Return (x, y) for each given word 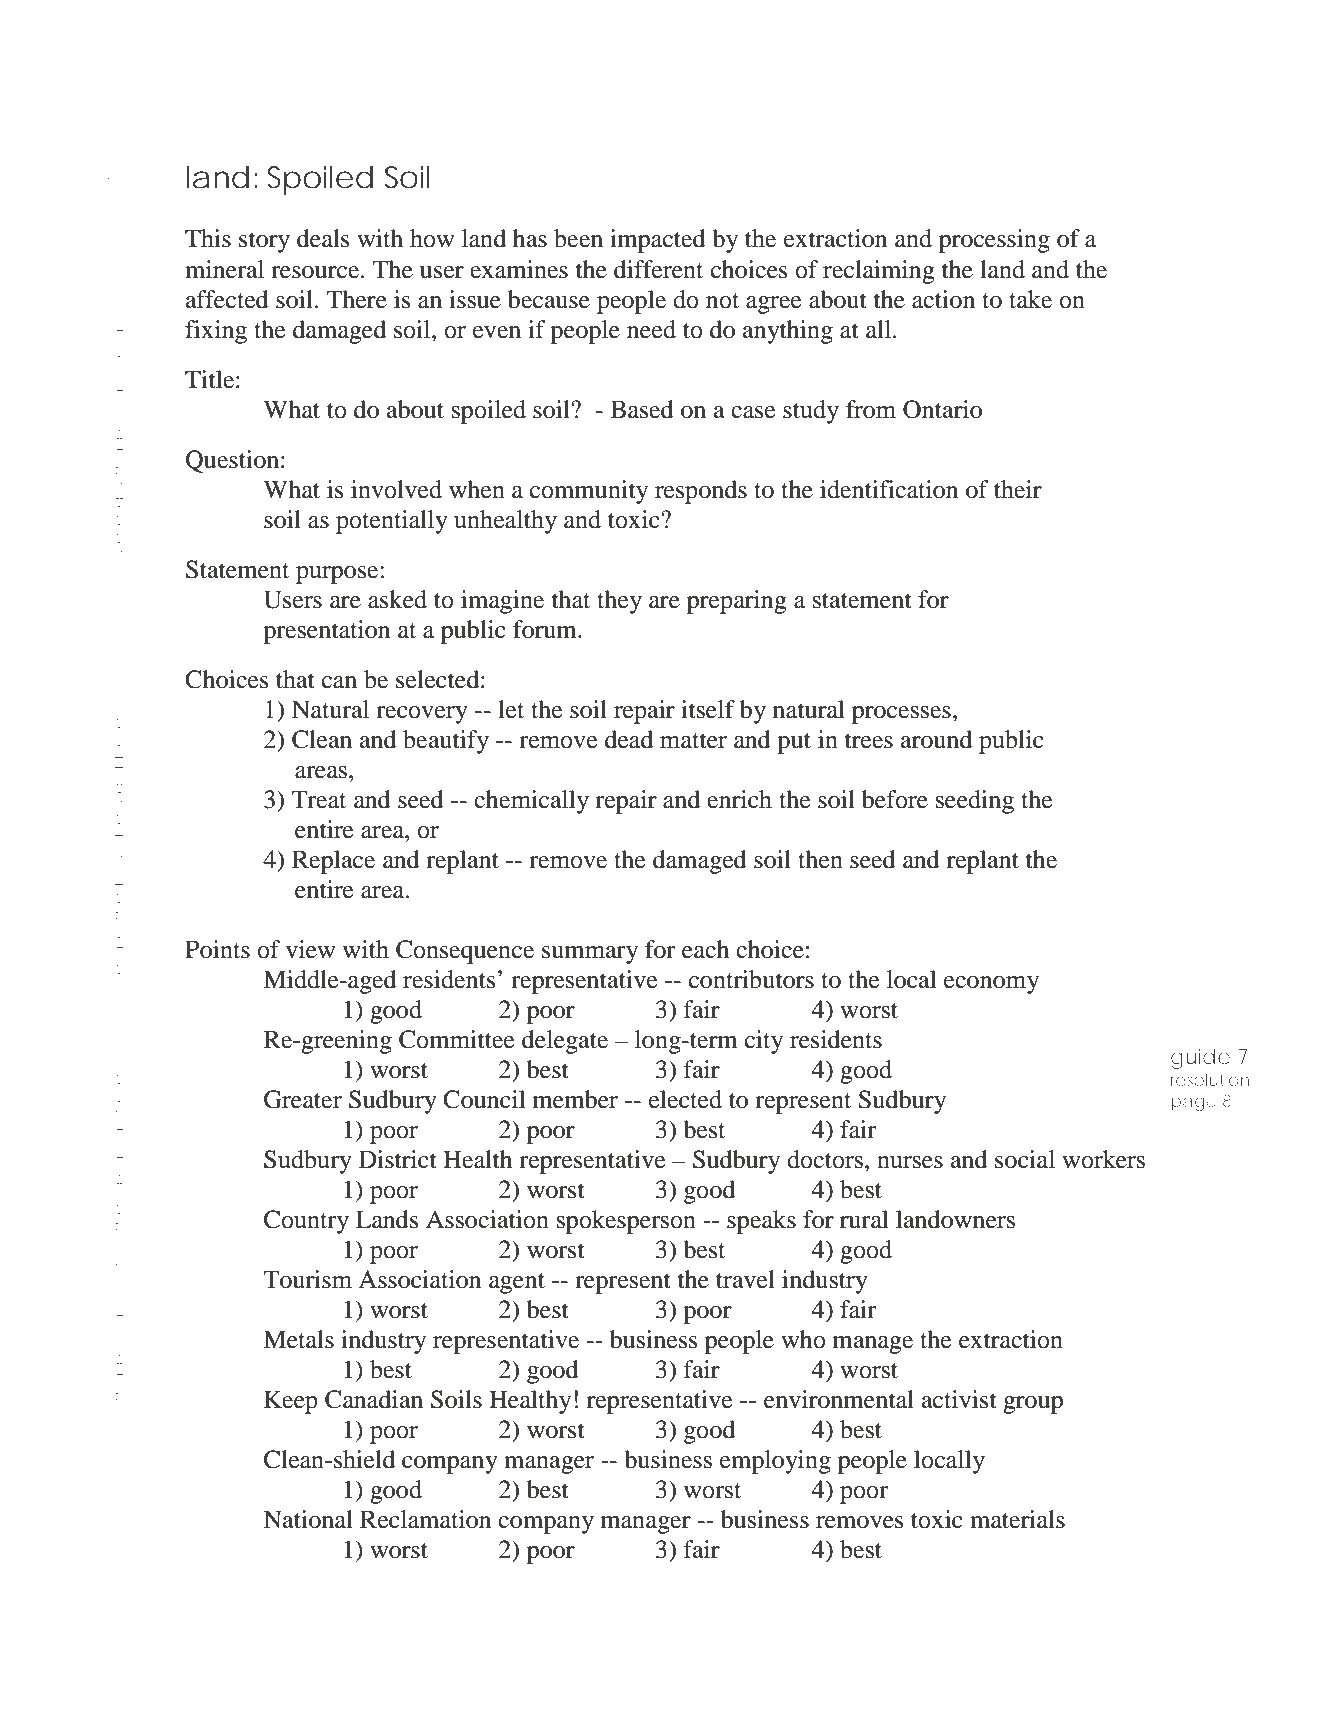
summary (590, 955)
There (356, 299)
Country (306, 1222)
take (1030, 299)
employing (775, 1462)
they (619, 602)
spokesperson (626, 1222)
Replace (333, 862)
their (1018, 489)
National (308, 1519)
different (658, 269)
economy (991, 985)
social (1025, 1159)
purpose (338, 575)
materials (1017, 1519)
